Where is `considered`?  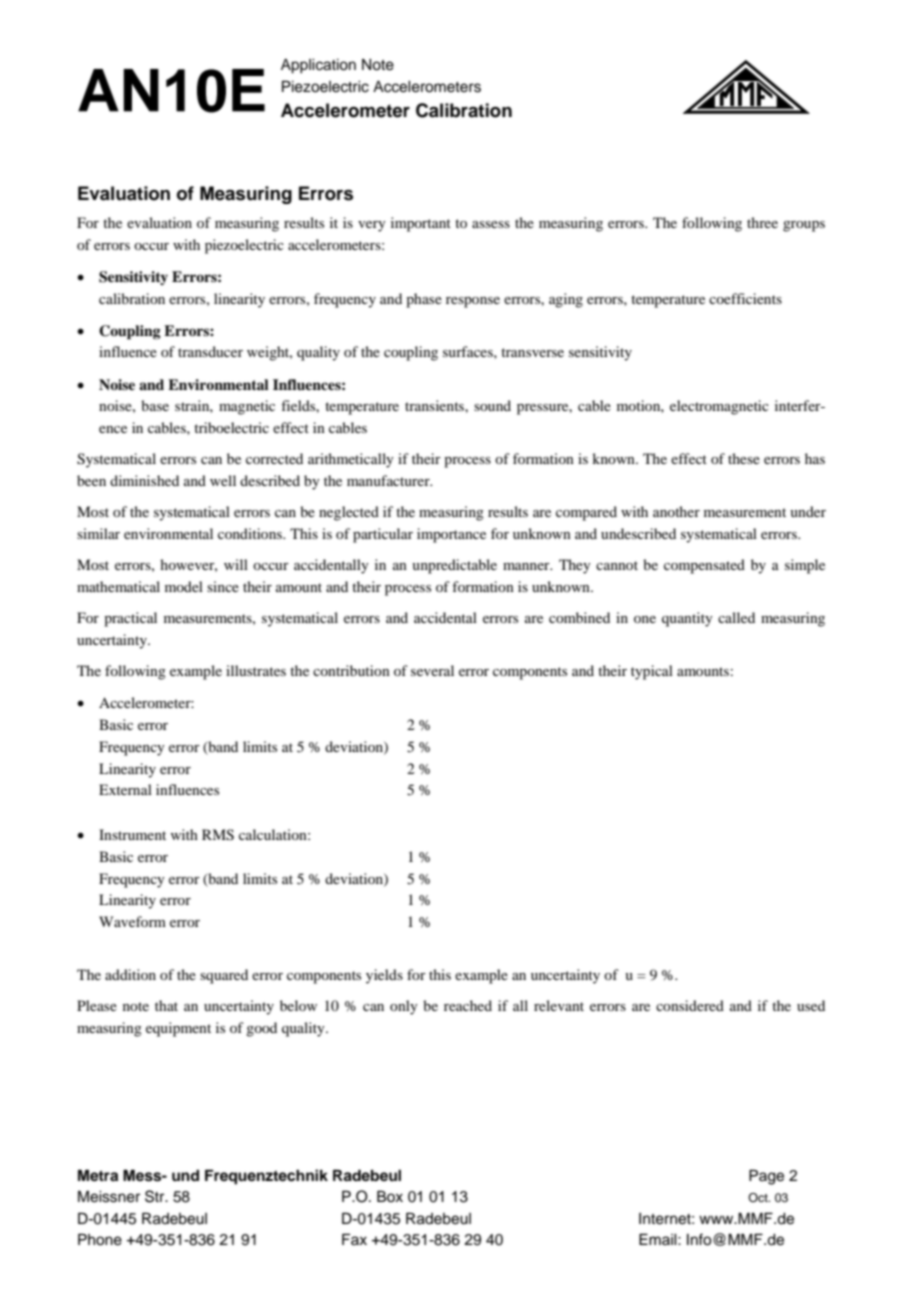 considered is located at coordinates (690, 1005).
